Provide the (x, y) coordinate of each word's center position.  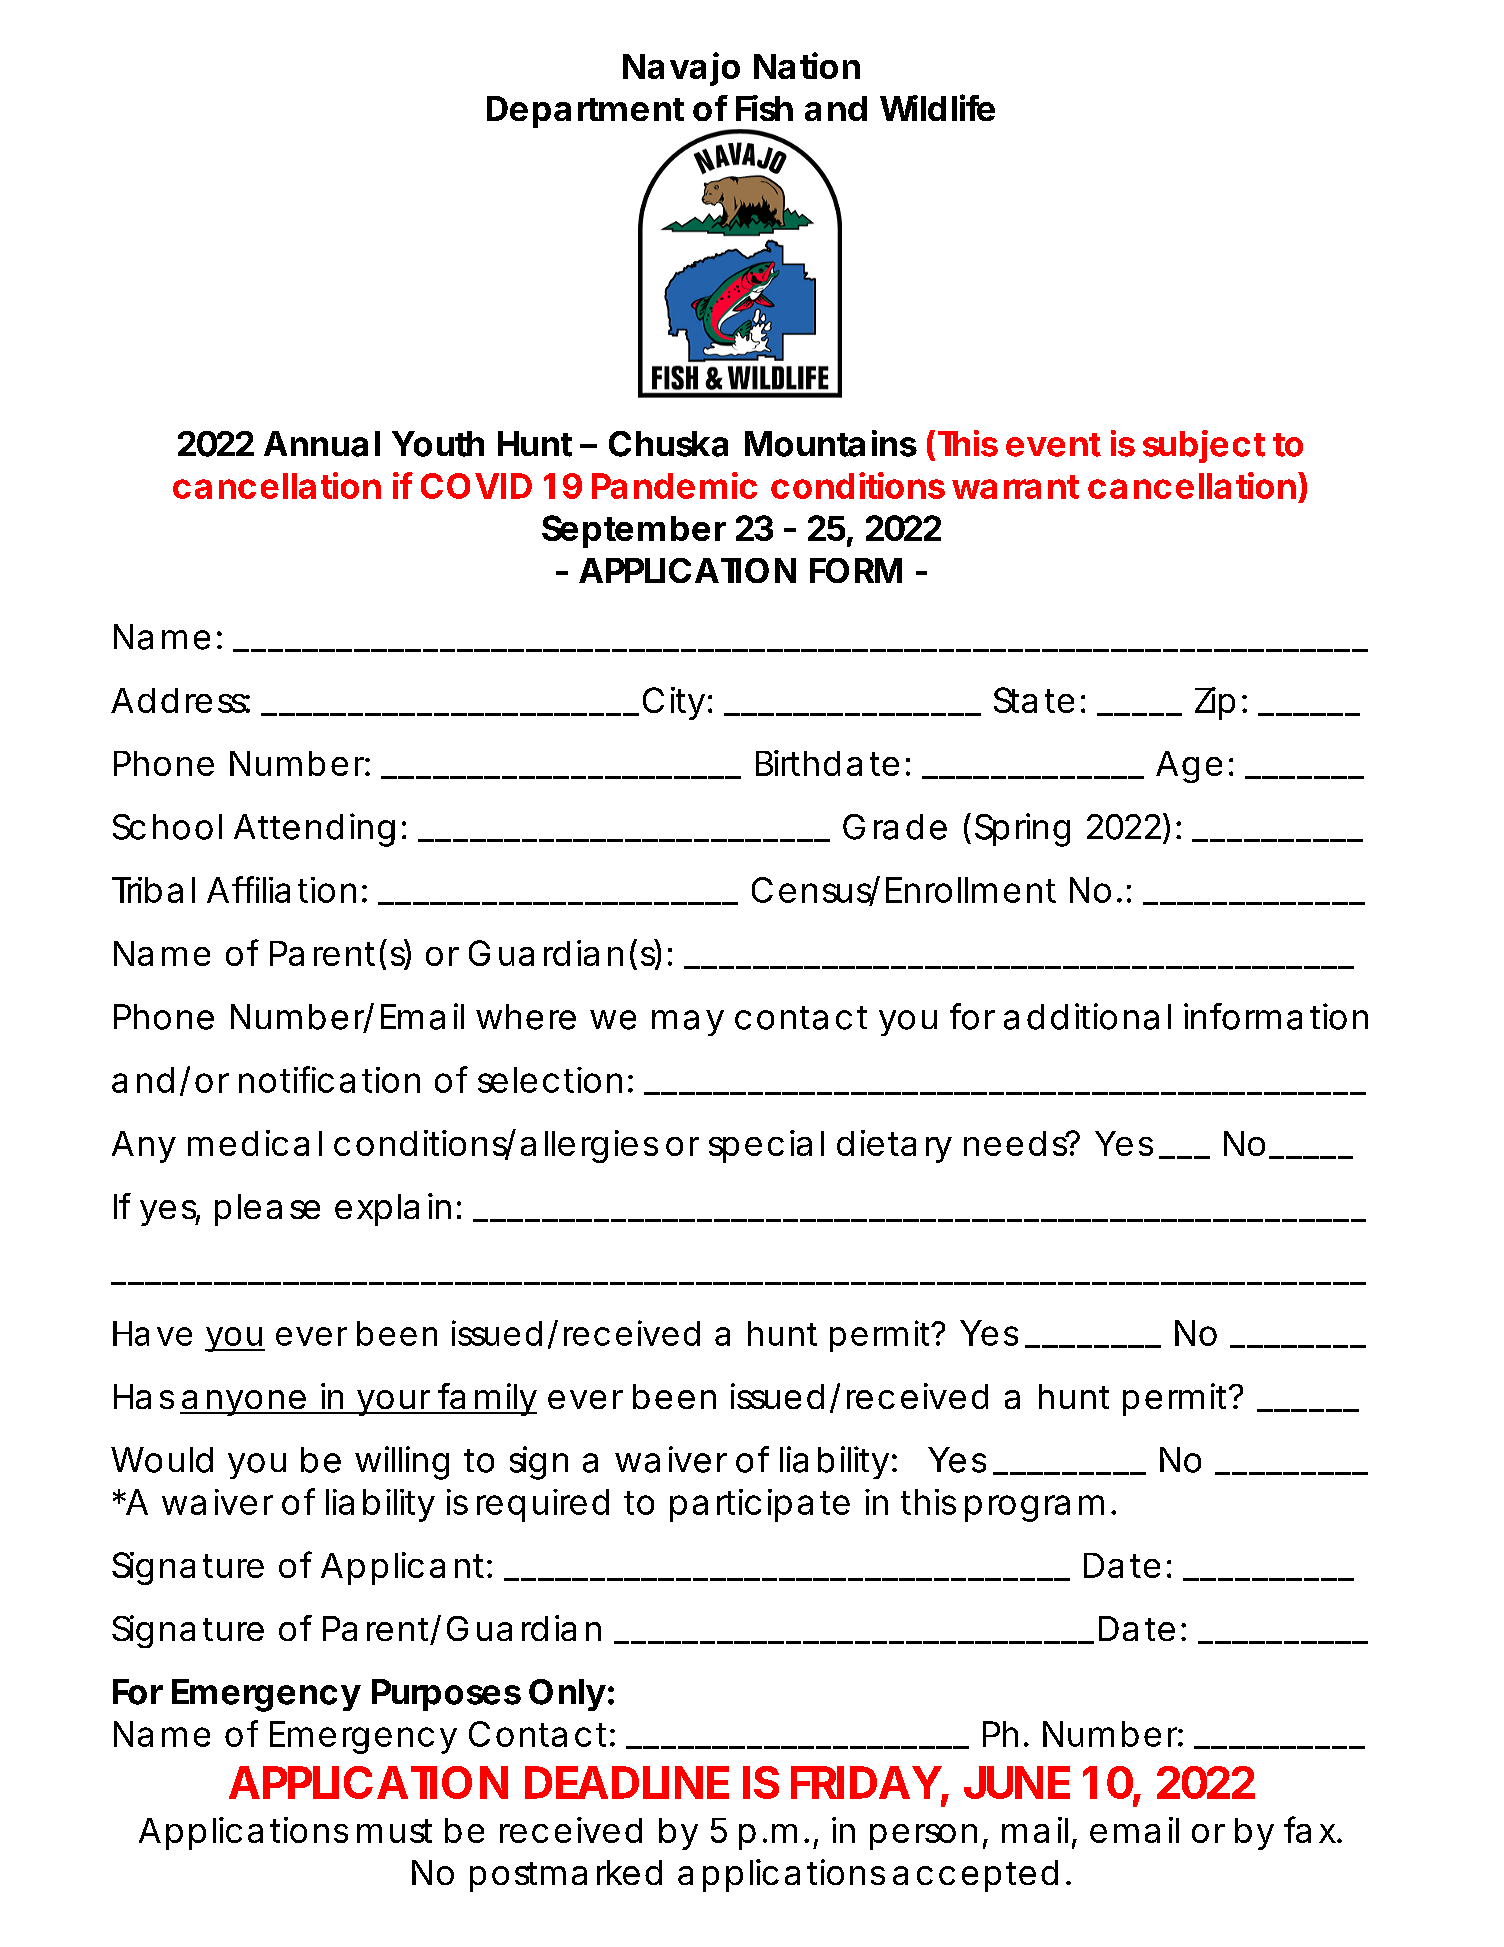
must (394, 1831)
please (267, 1210)
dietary (894, 1146)
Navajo (681, 69)
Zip (1215, 703)
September (634, 531)
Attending (314, 830)
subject (1204, 446)
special (766, 1146)
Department (585, 112)
